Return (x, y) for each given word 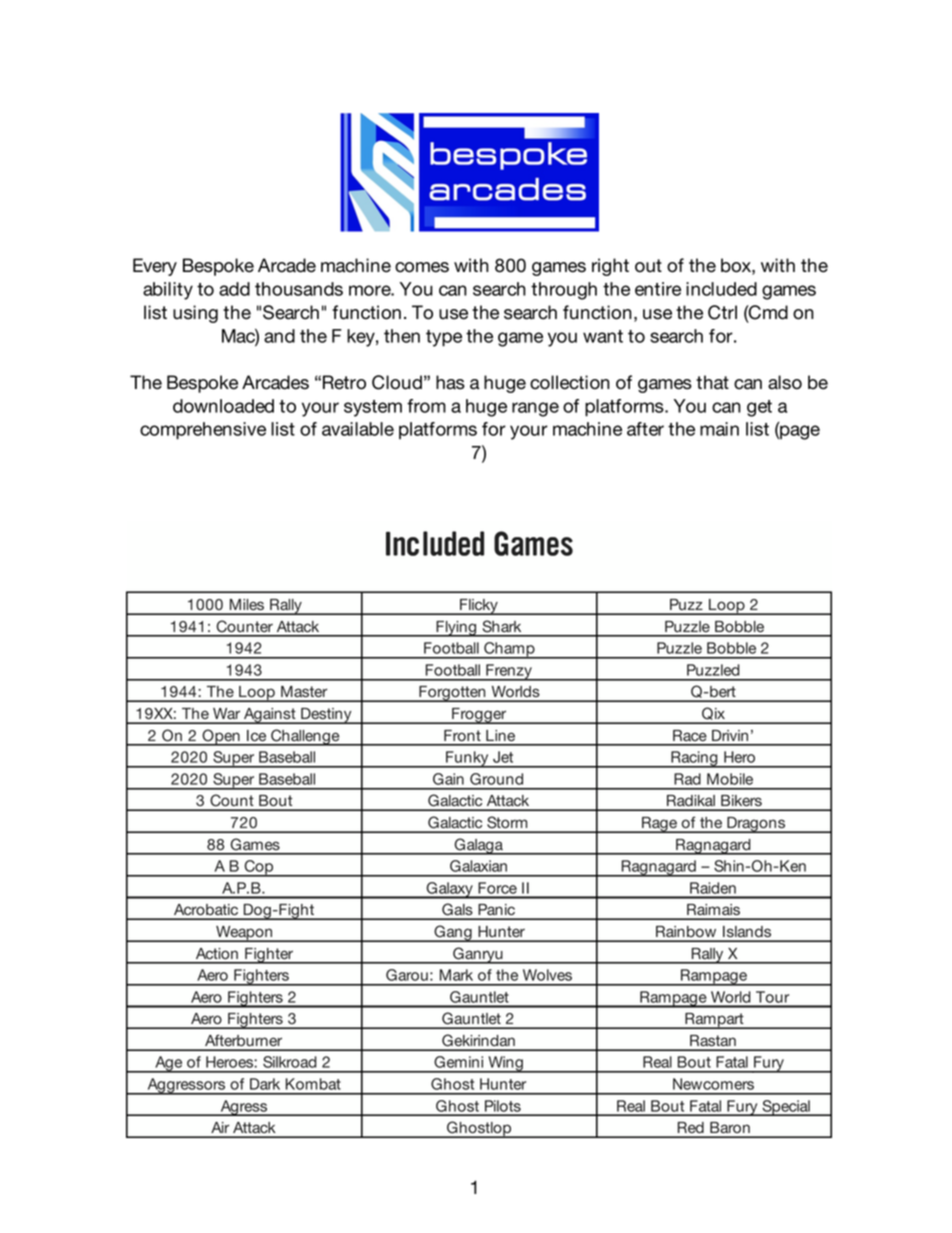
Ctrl (722, 312)
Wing (505, 1064)
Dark (265, 1084)
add (234, 289)
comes (422, 267)
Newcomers (713, 1084)
